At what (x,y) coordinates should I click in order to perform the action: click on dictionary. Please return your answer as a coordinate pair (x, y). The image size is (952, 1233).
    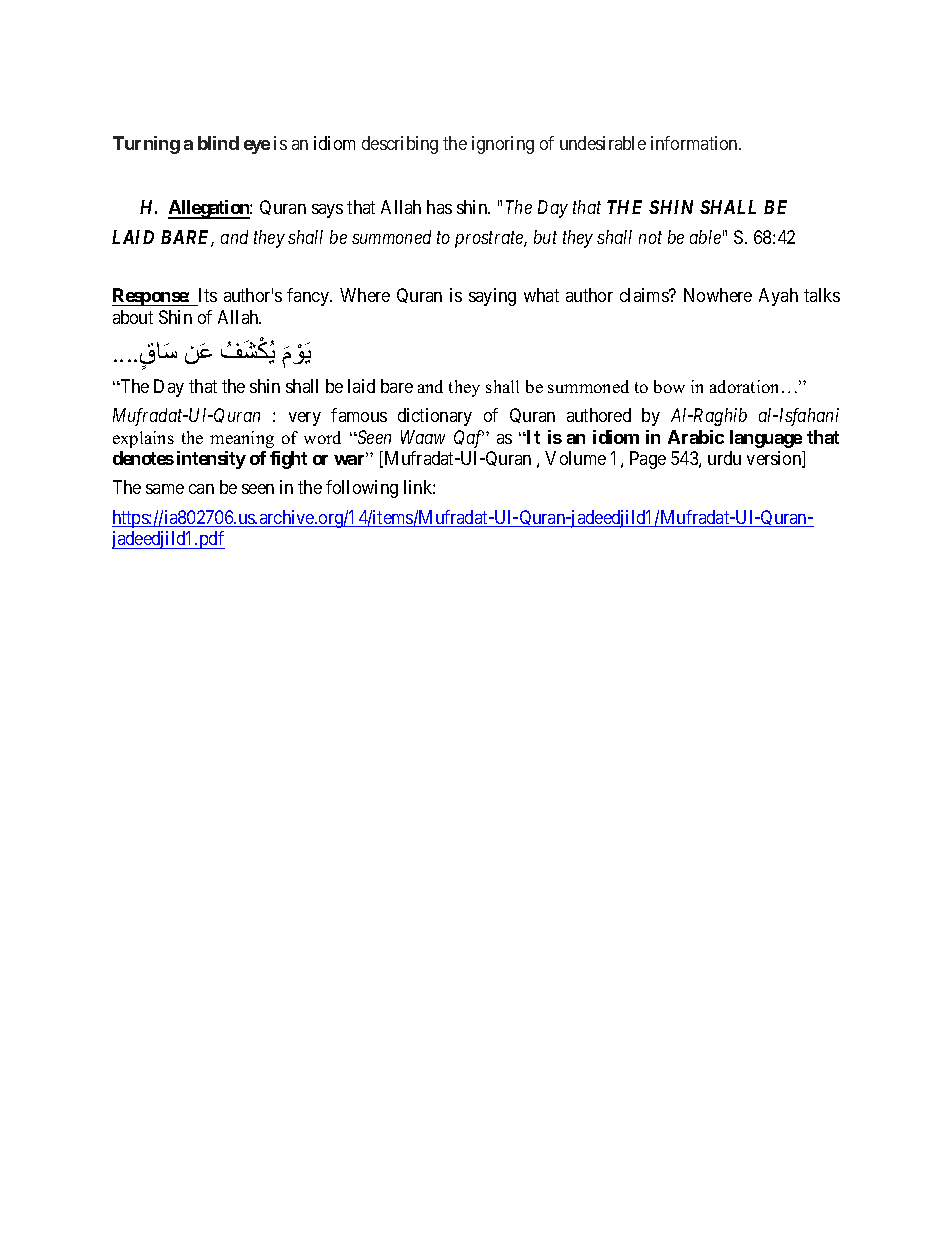
    Looking at the image, I should click on (435, 417).
